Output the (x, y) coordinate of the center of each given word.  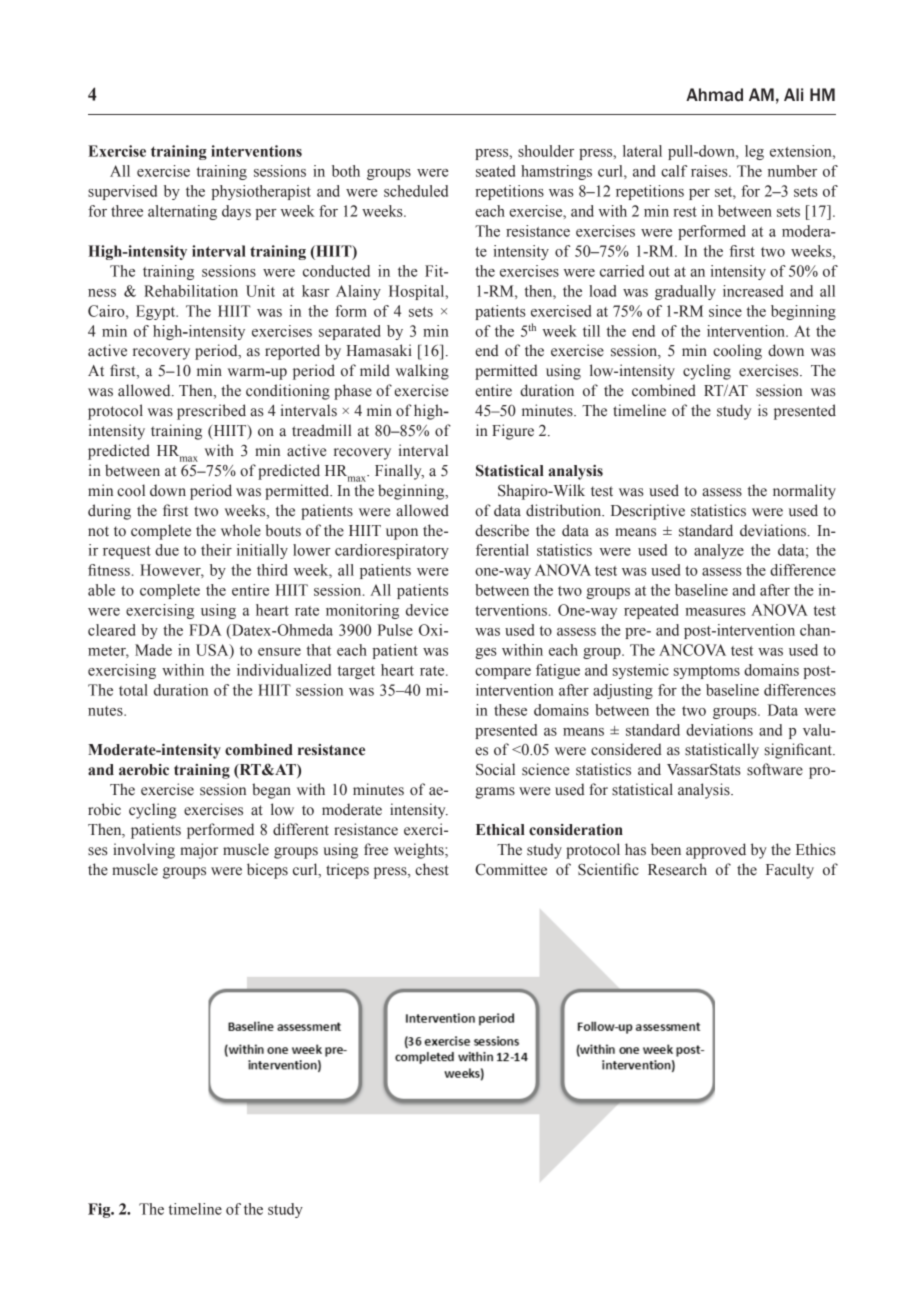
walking (422, 372)
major (199, 851)
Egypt (157, 312)
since (725, 311)
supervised (122, 192)
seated (495, 171)
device (427, 610)
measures (715, 612)
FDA (205, 630)
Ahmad (714, 95)
